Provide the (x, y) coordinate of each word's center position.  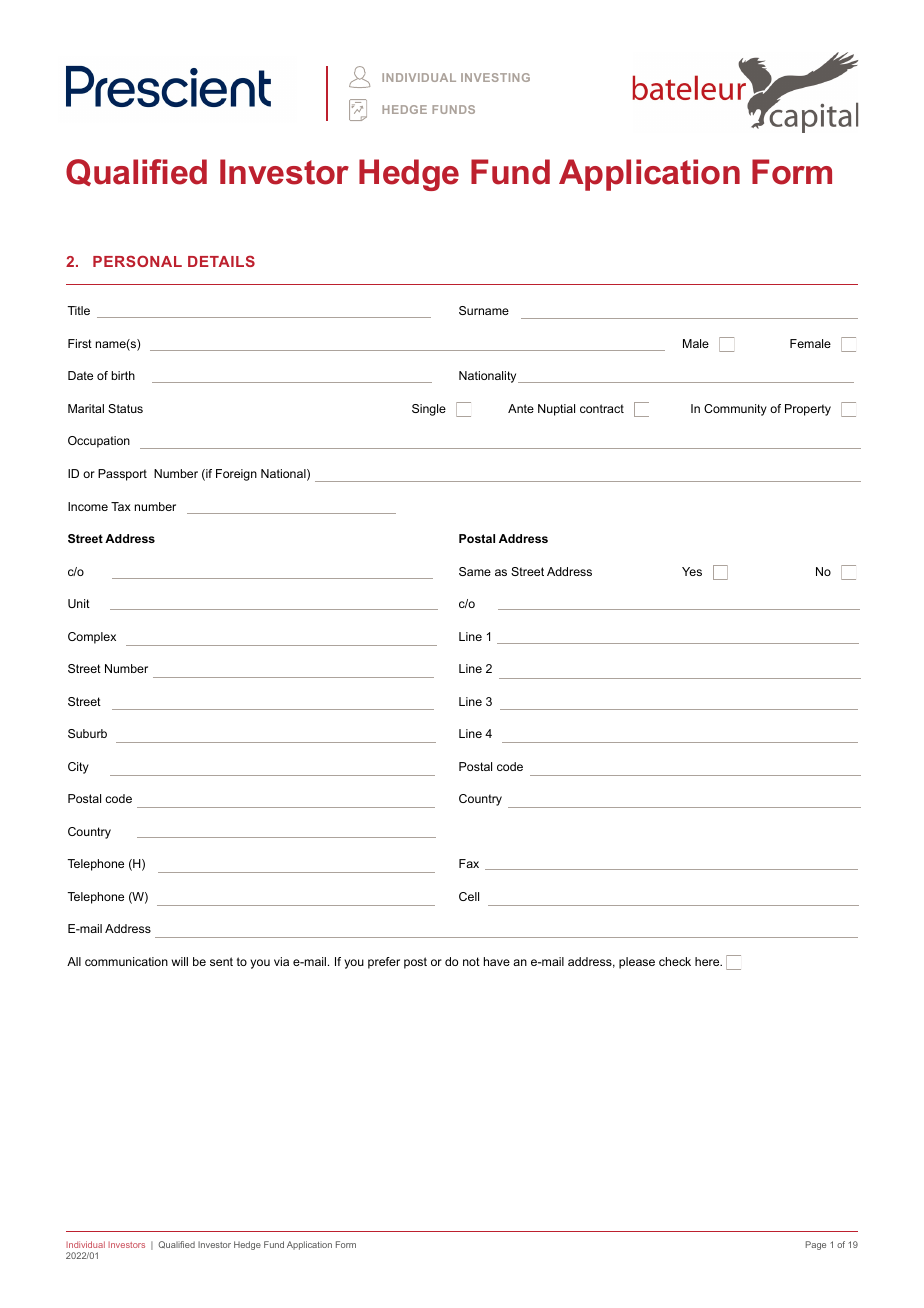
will (180, 961)
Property (808, 410)
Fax (469, 863)
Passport (122, 475)
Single (429, 410)
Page (816, 1245)
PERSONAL (137, 261)
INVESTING (495, 77)
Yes (692, 571)
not (471, 961)
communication (126, 961)
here (708, 961)
